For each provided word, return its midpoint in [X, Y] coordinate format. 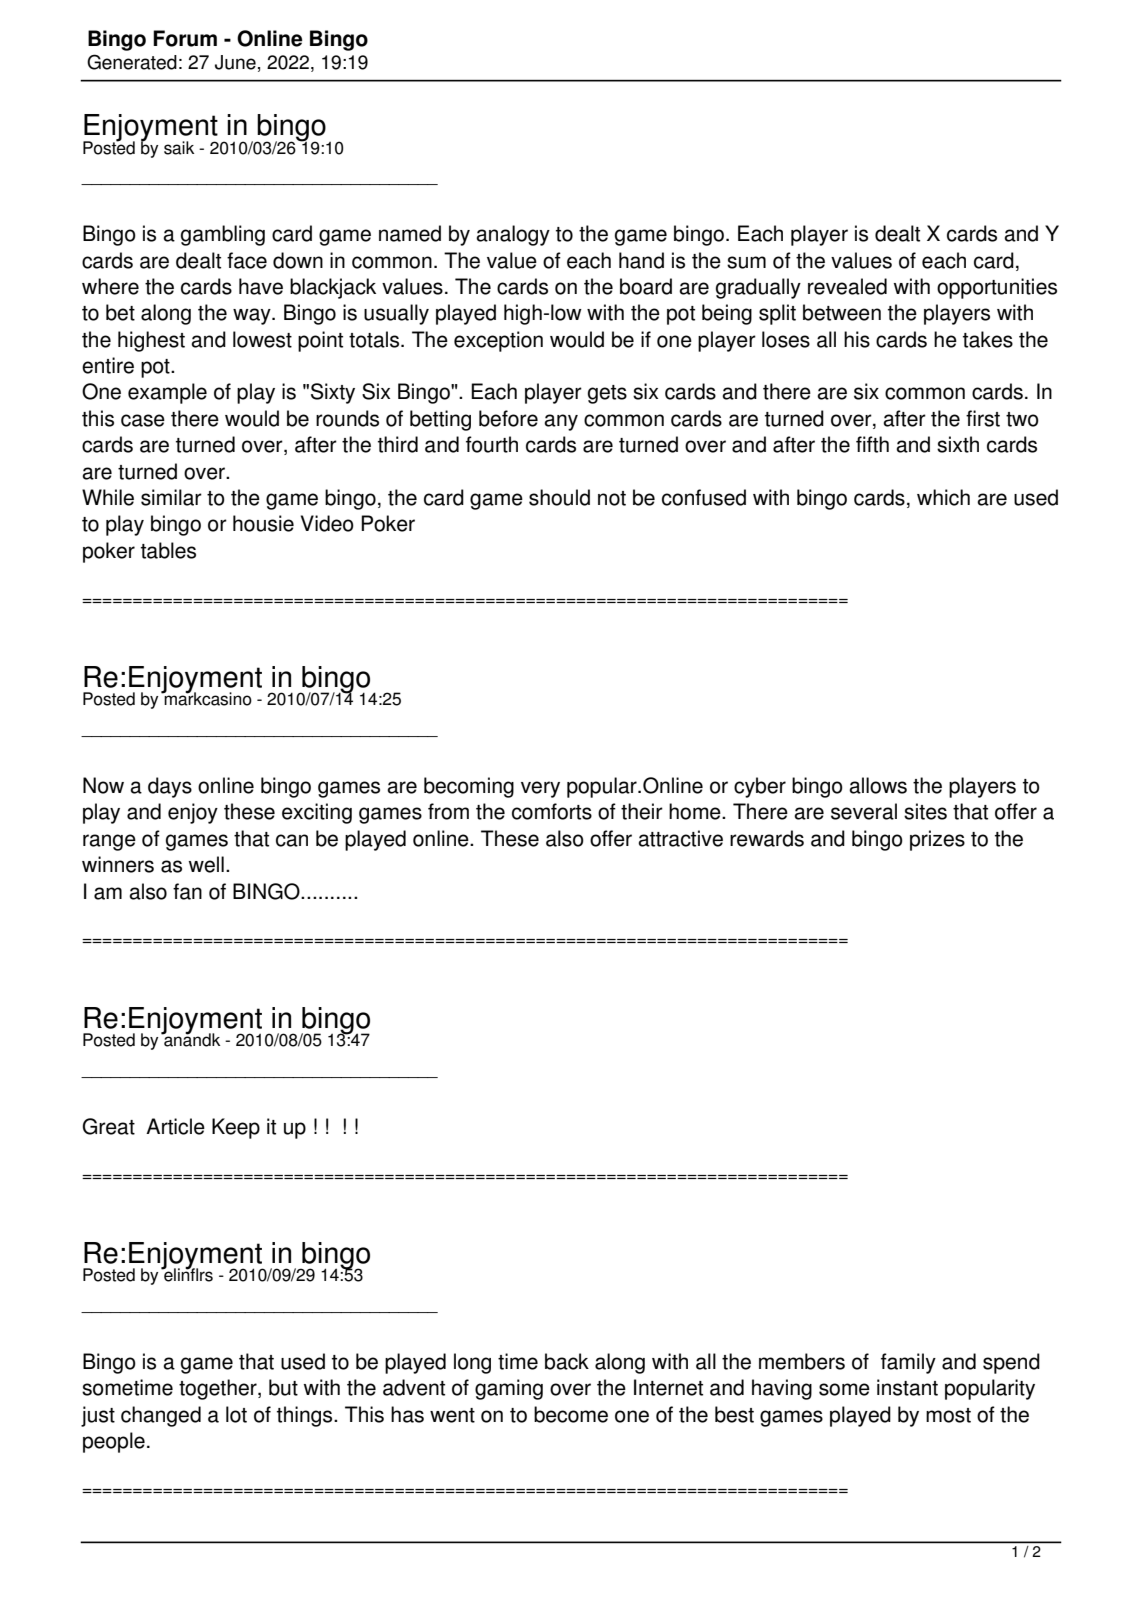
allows [878, 785]
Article [175, 1126]
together [219, 1389]
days [170, 787]
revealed [847, 286]
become [571, 1414]
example [167, 393]
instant [907, 1387]
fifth [872, 444]
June [235, 62]
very [540, 789]
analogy [513, 235]
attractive [680, 838]
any [561, 422]
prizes [937, 840]
